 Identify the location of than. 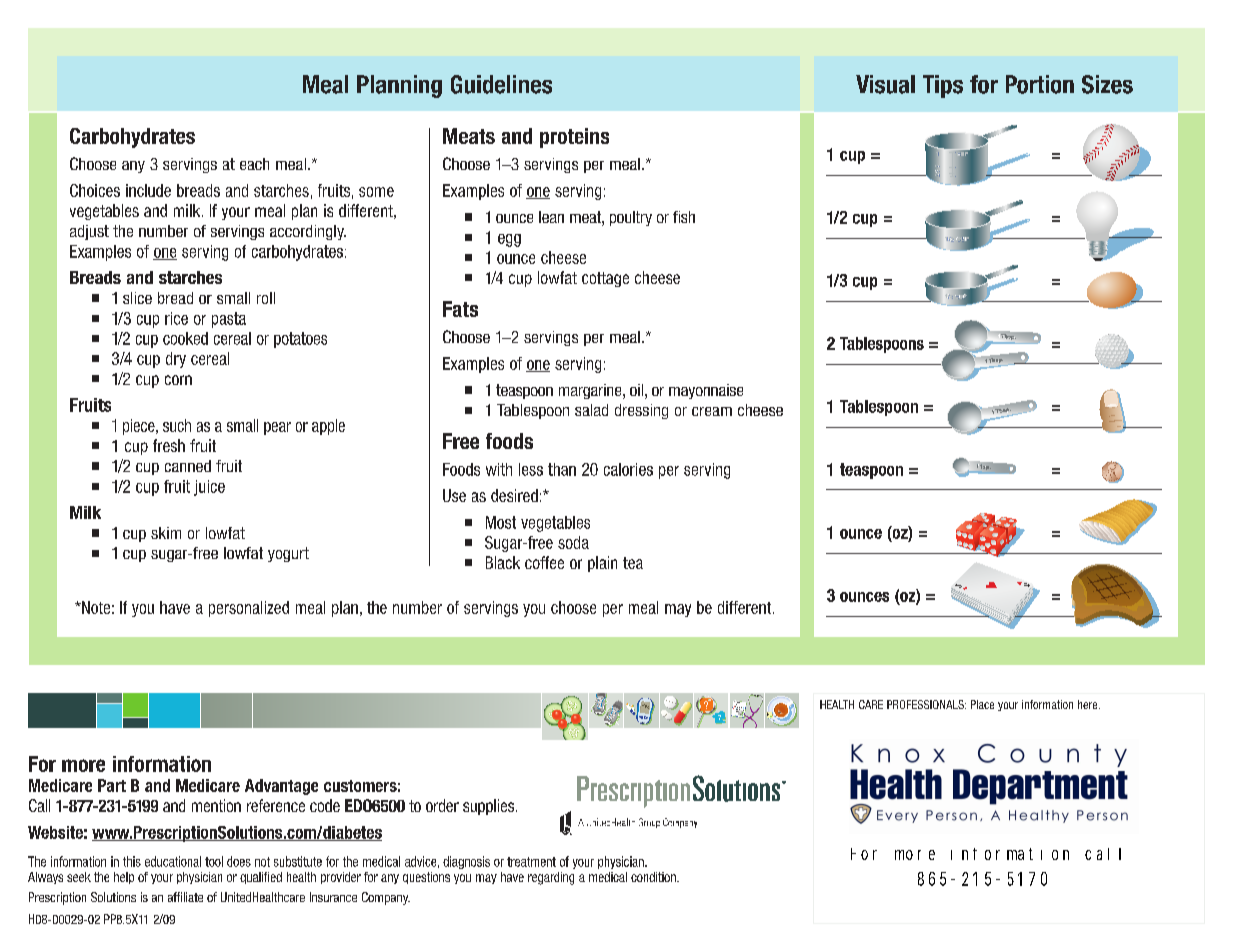
(562, 469).
